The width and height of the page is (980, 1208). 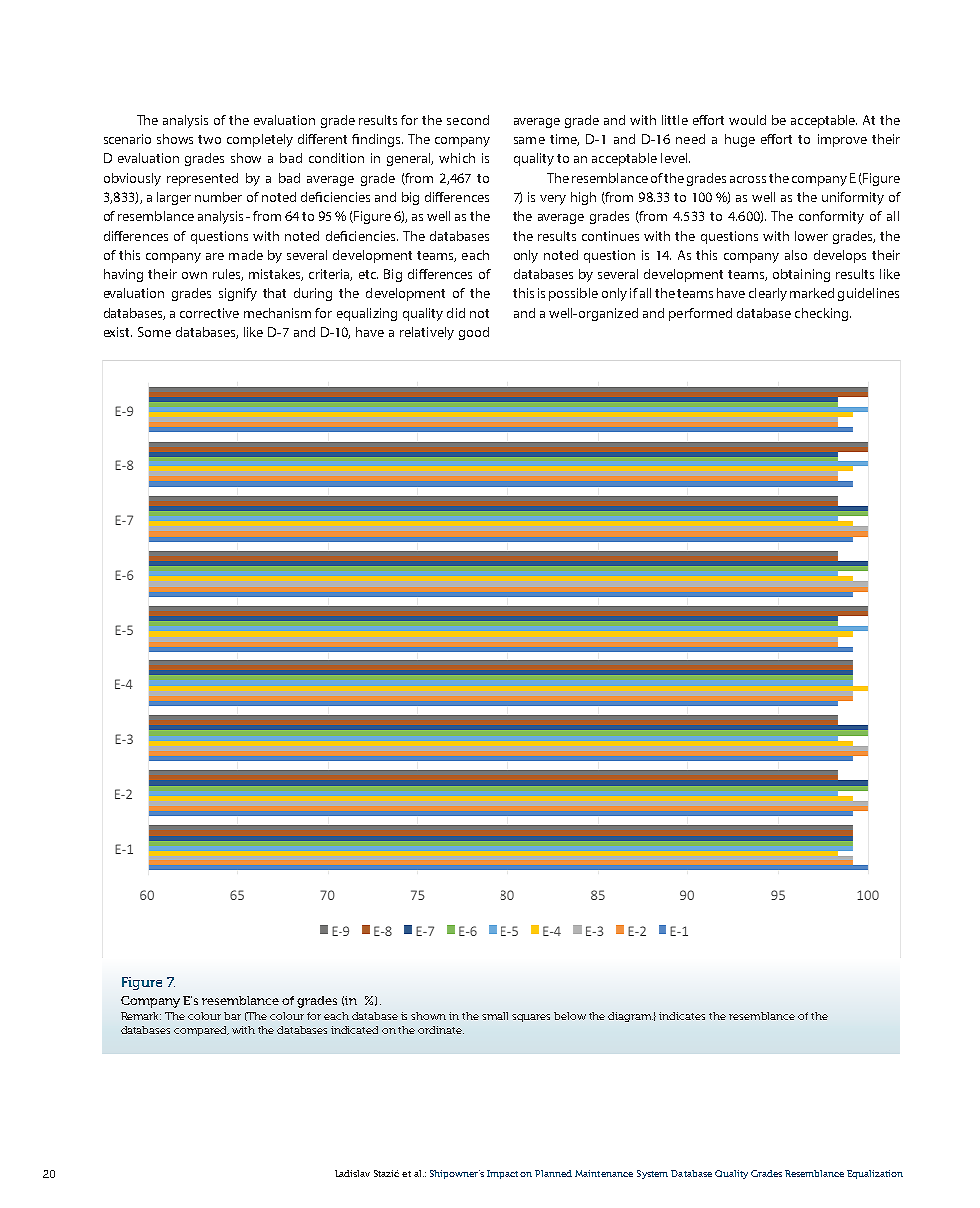 I want to click on Impact, so click(x=502, y=1174).
